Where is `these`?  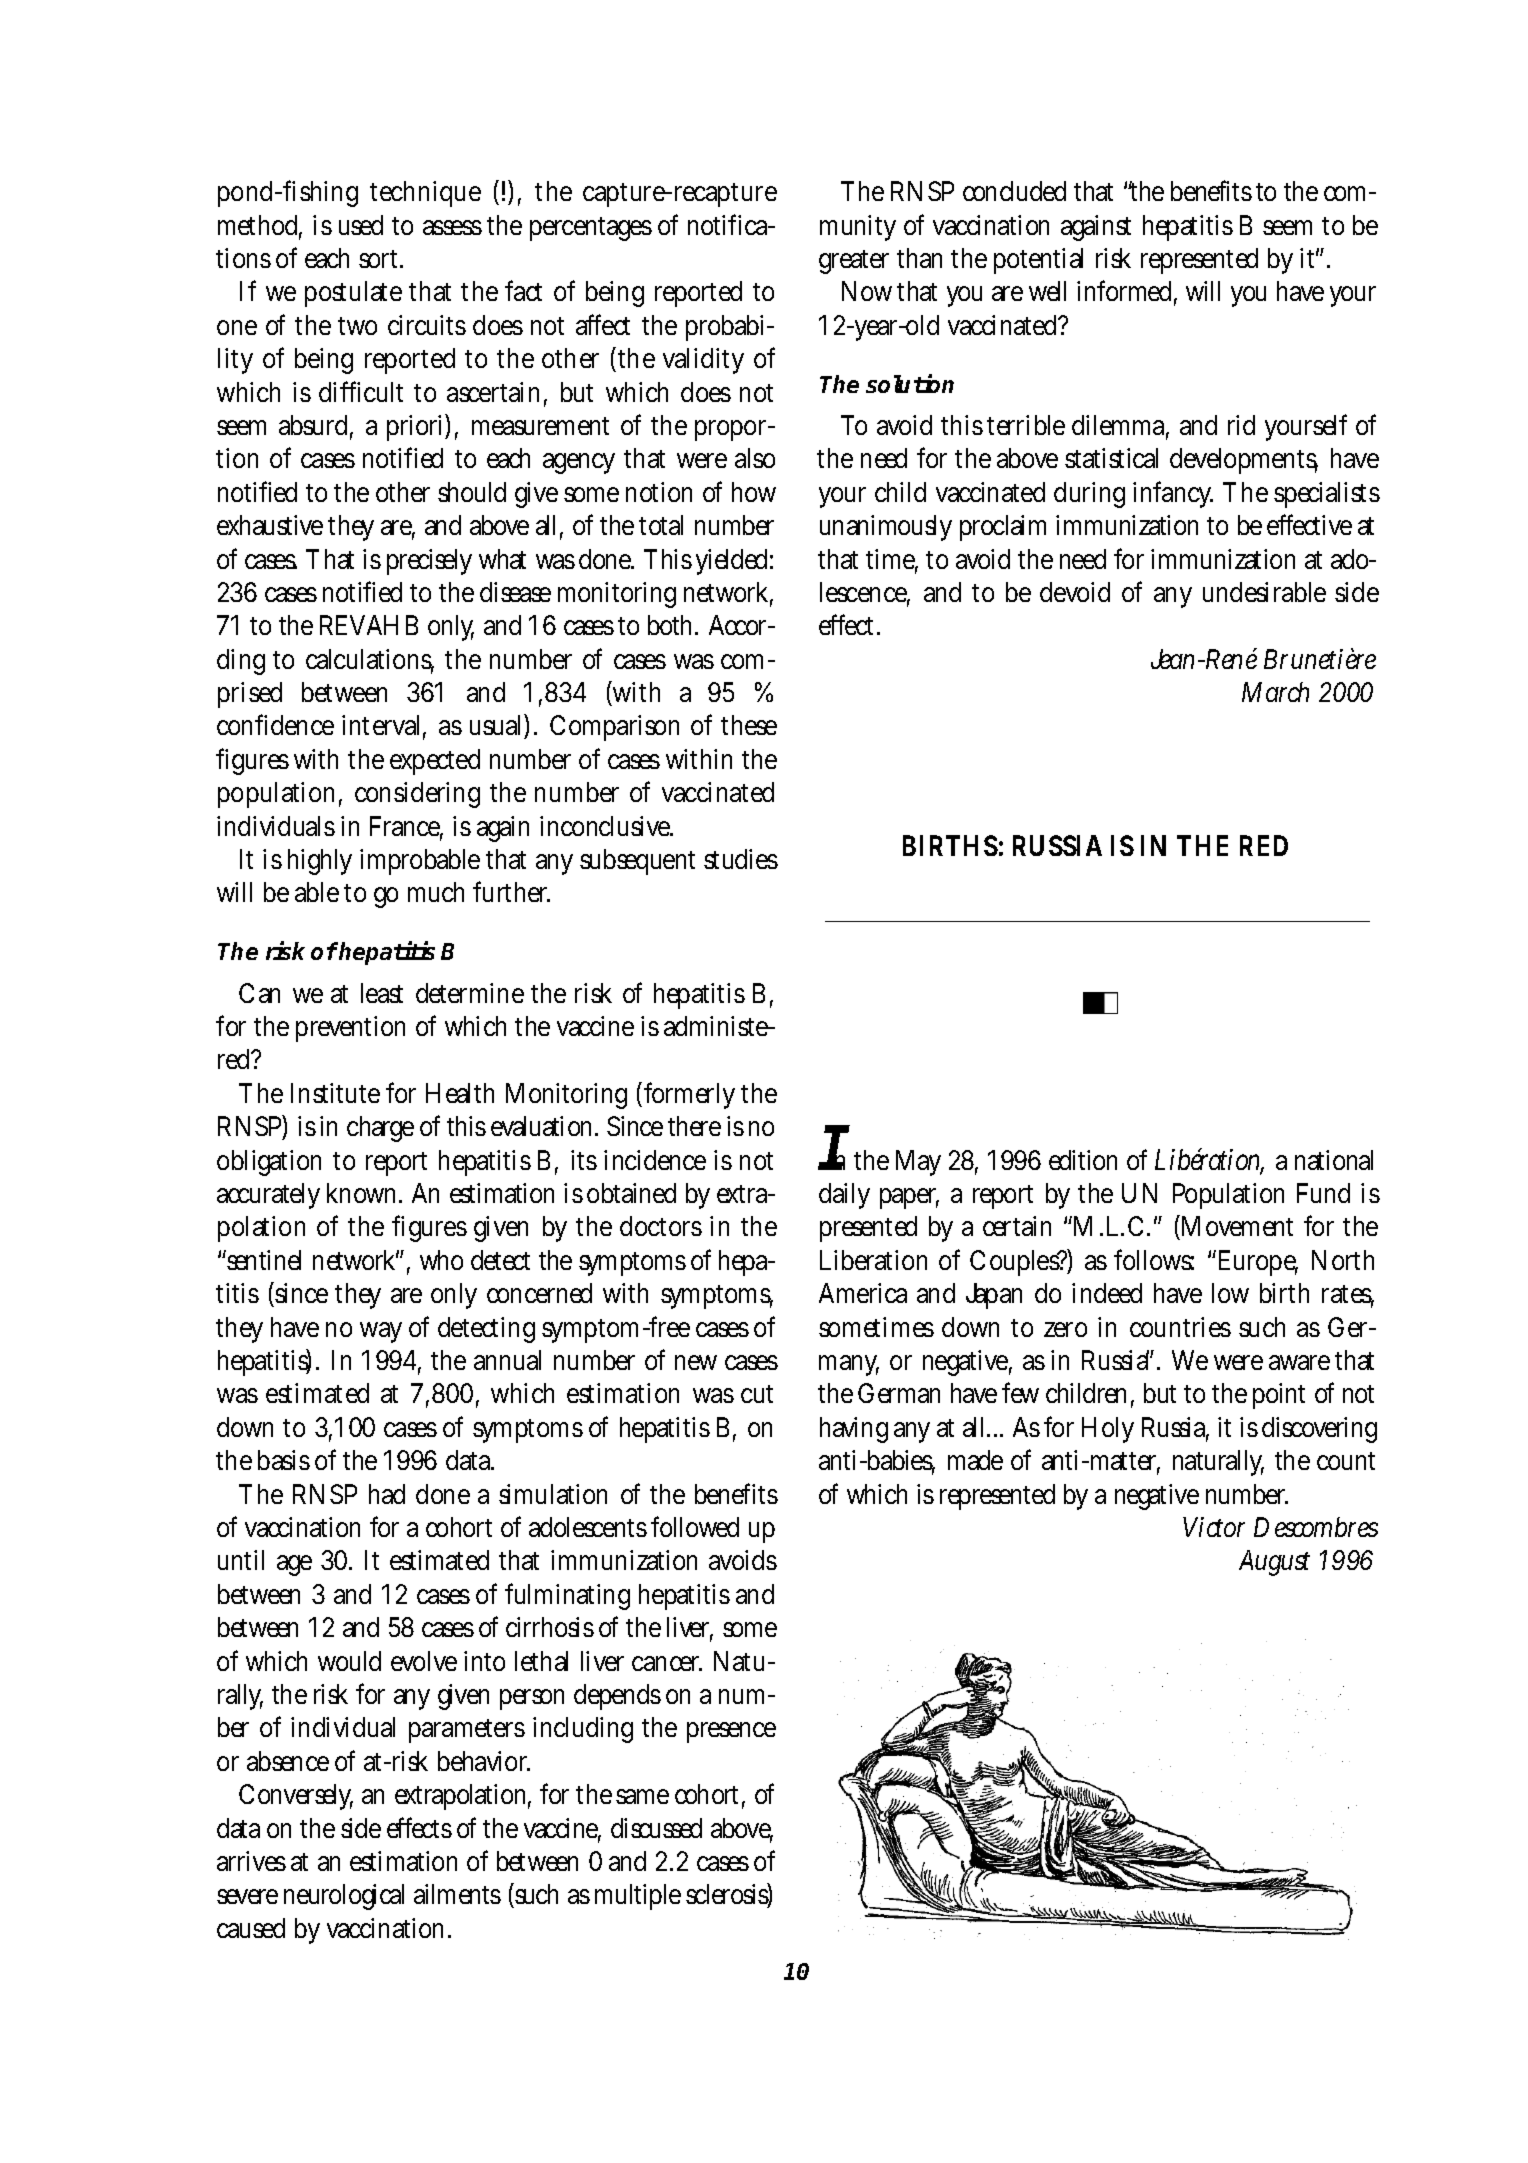
these is located at coordinates (749, 725).
